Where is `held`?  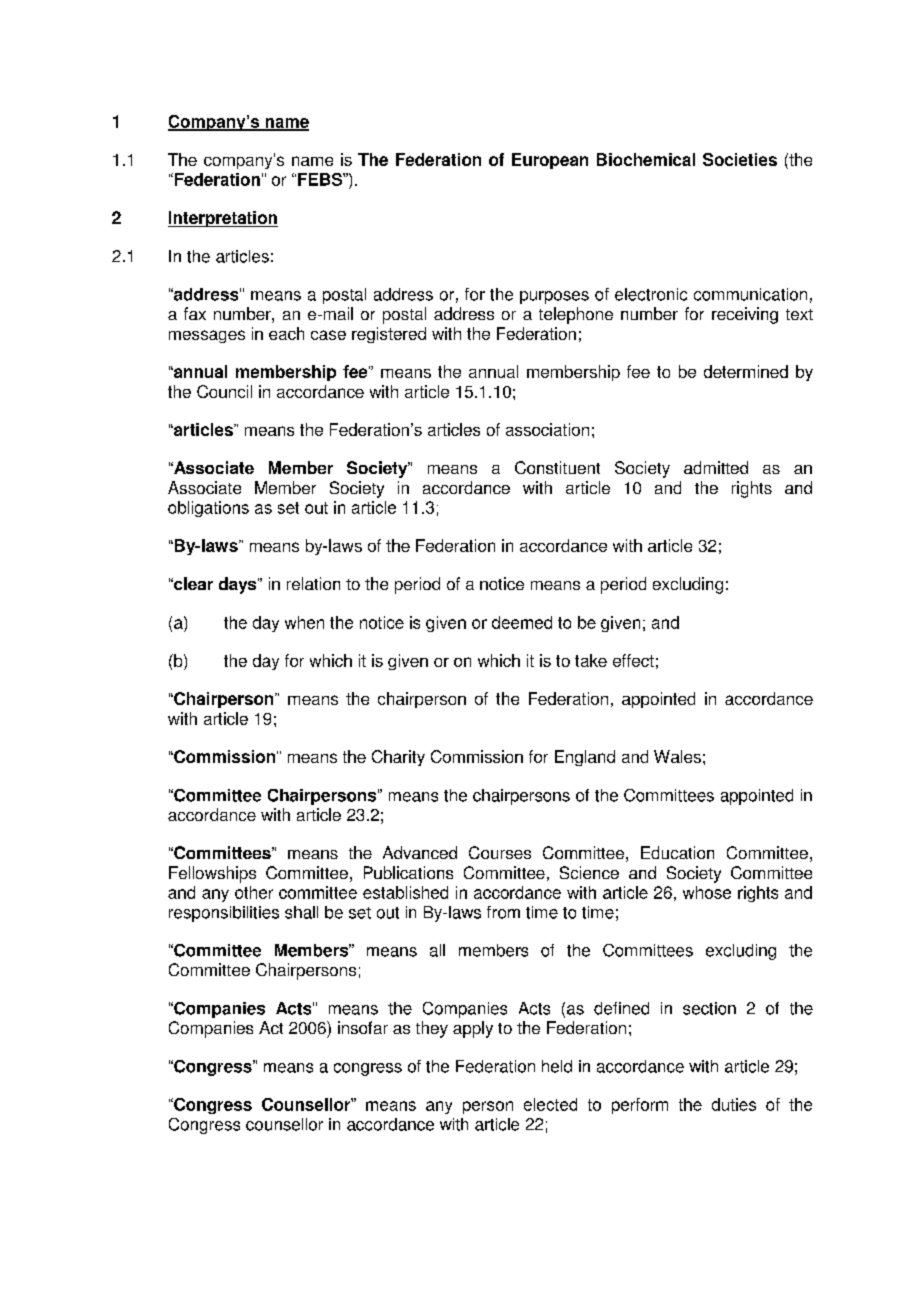 held is located at coordinates (557, 1066).
